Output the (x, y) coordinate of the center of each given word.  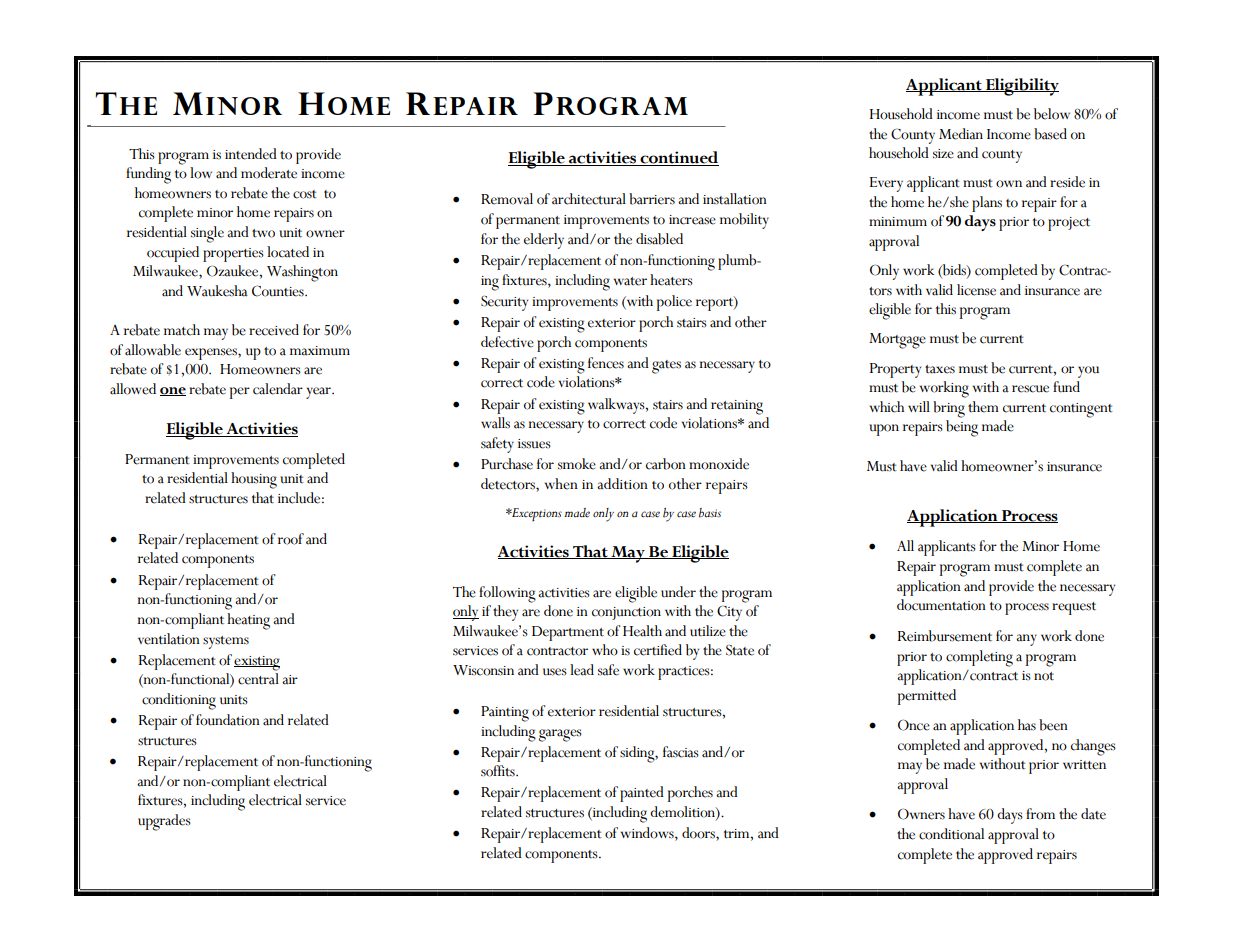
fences (606, 363)
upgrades (164, 822)
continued (678, 158)
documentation (941, 605)
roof (291, 539)
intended (251, 154)
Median (961, 134)
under (678, 592)
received (274, 330)
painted (642, 794)
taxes (940, 369)
